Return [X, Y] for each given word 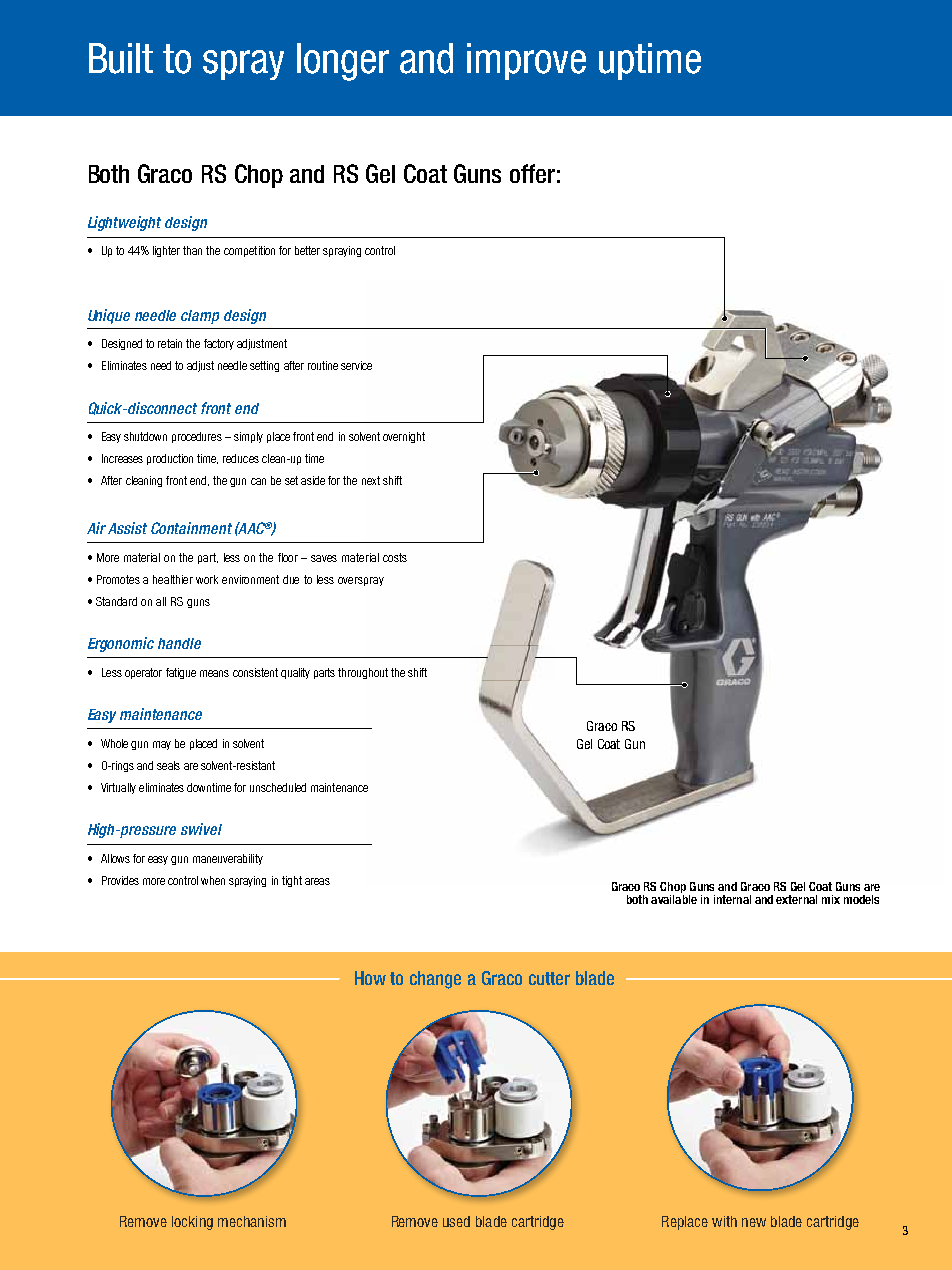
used [456, 1221]
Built [121, 58]
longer [343, 62]
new [754, 1222]
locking [192, 1223]
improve [526, 61]
